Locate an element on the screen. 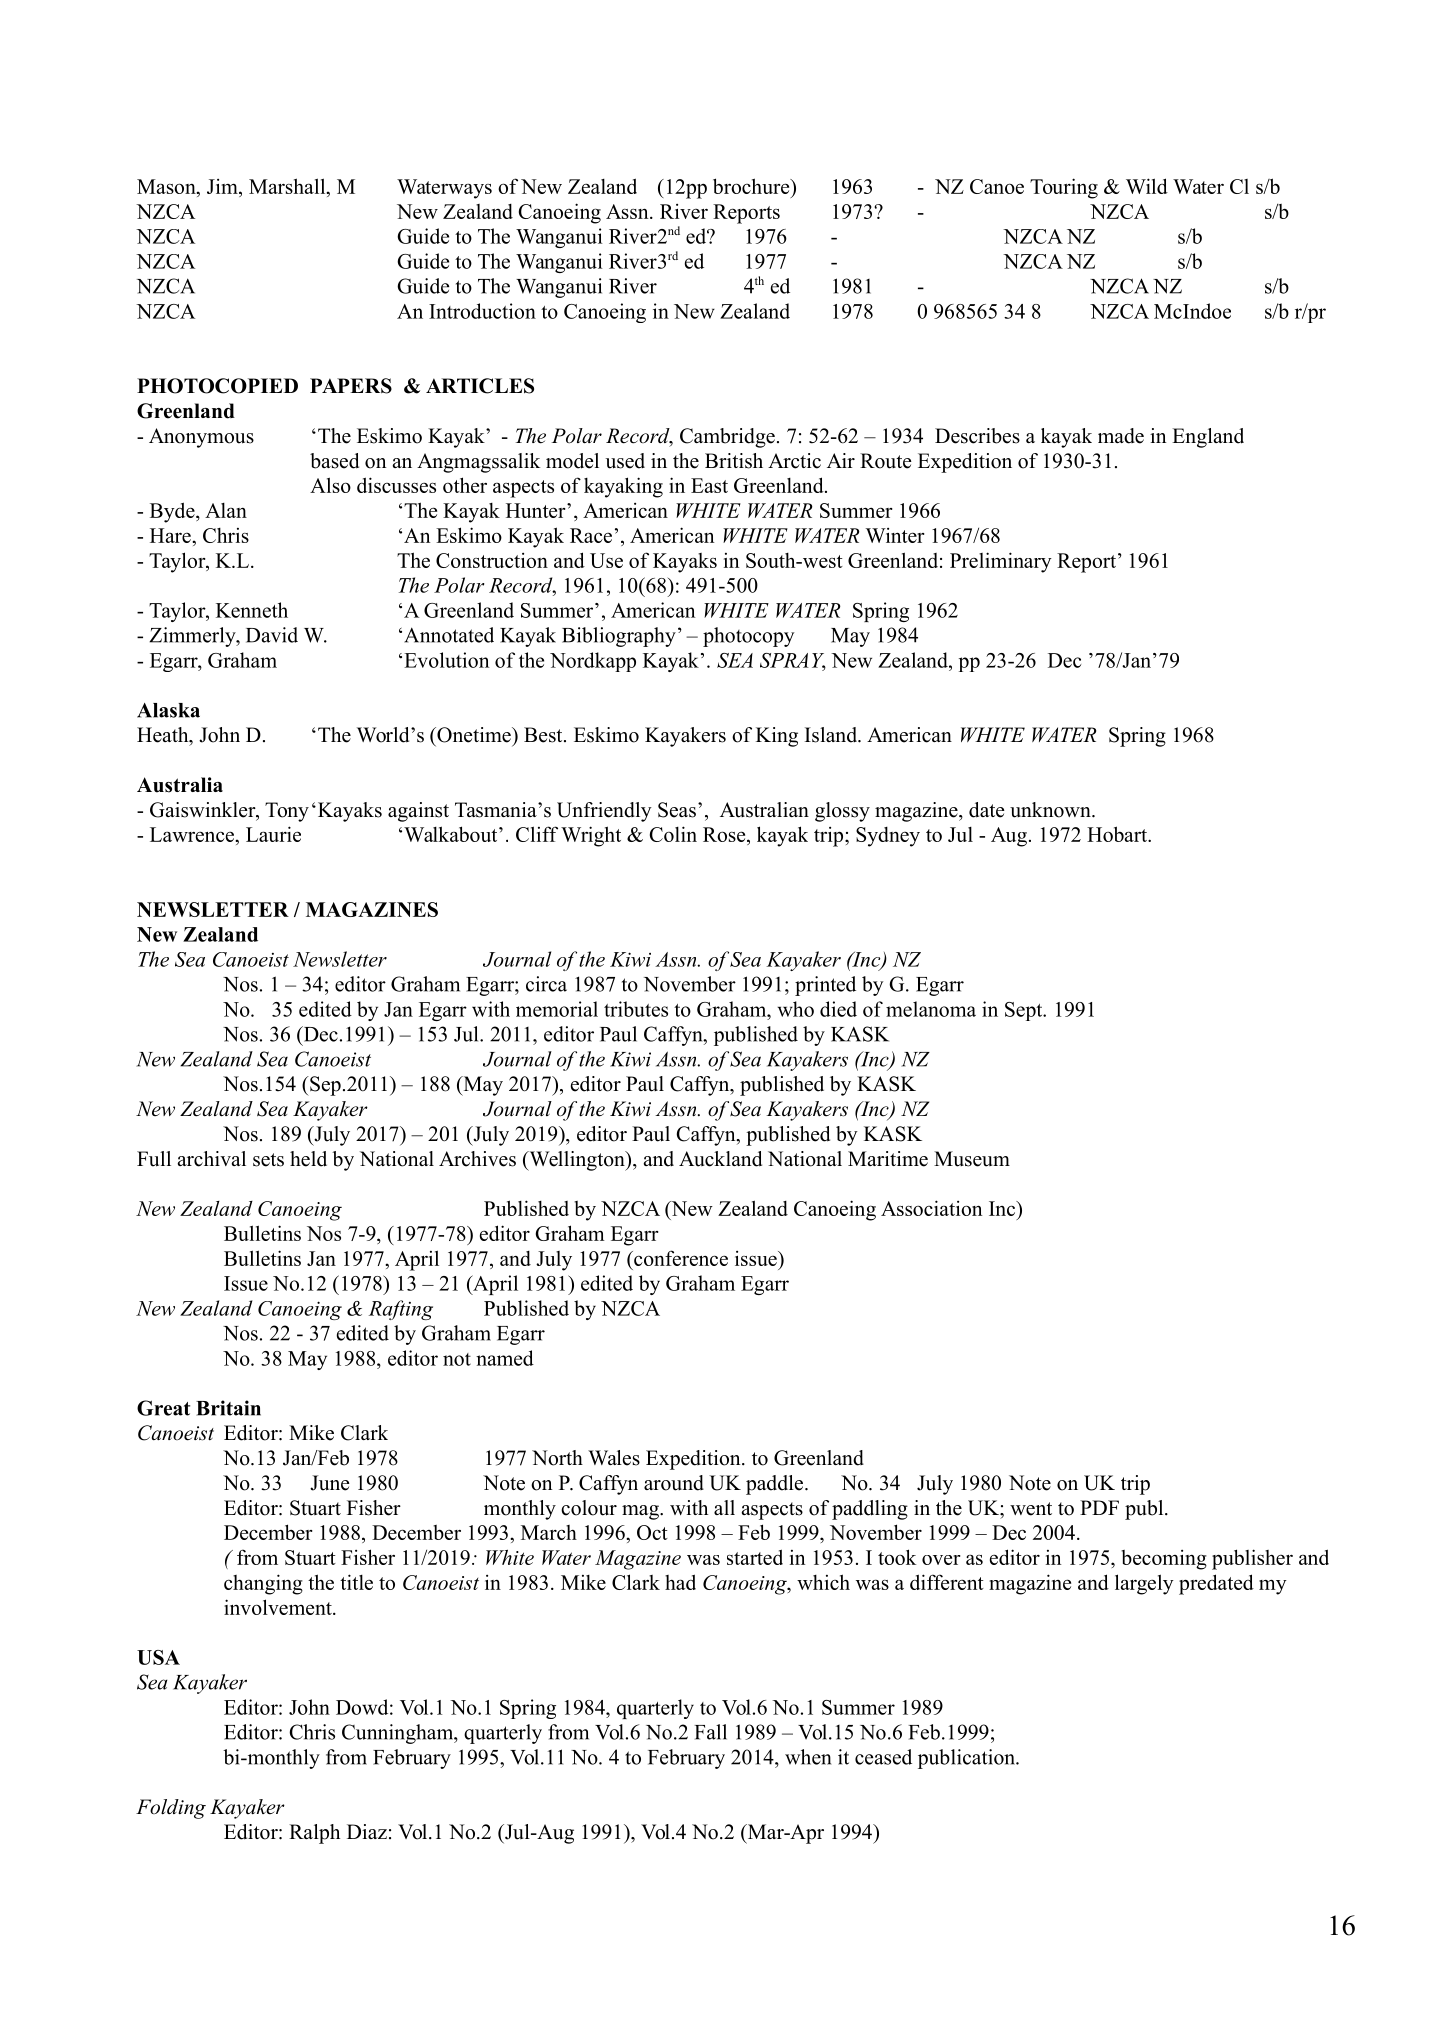 This screenshot has height=2028, width=1433. ceased is located at coordinates (883, 1757).
